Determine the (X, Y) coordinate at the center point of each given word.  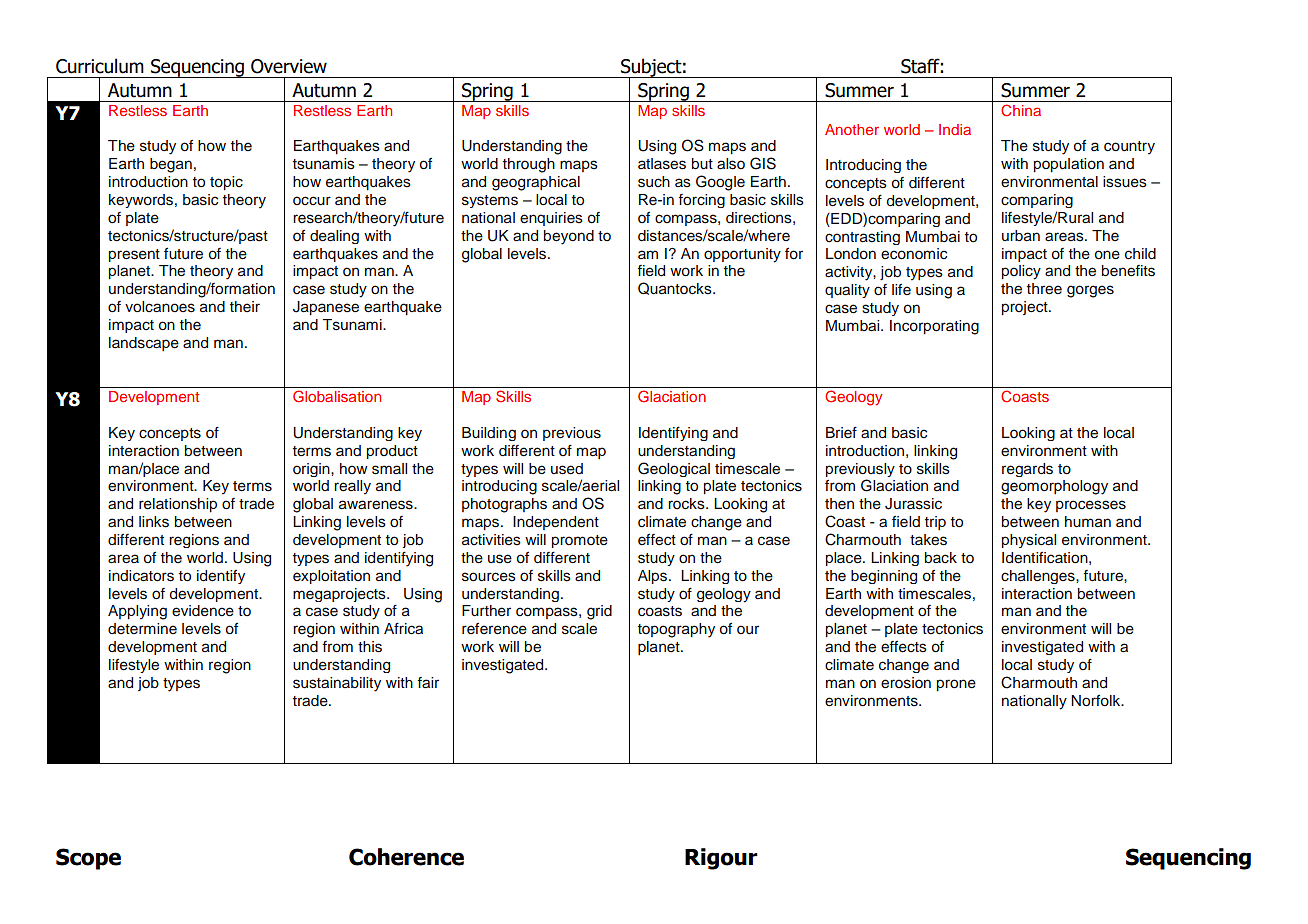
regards (1027, 470)
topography (676, 630)
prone (956, 685)
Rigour (721, 859)
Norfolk (1097, 701)
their (245, 306)
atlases (662, 164)
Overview (289, 66)
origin (312, 470)
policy (1021, 272)
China (1021, 110)
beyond (569, 237)
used (567, 469)
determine (142, 628)
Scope (88, 859)
